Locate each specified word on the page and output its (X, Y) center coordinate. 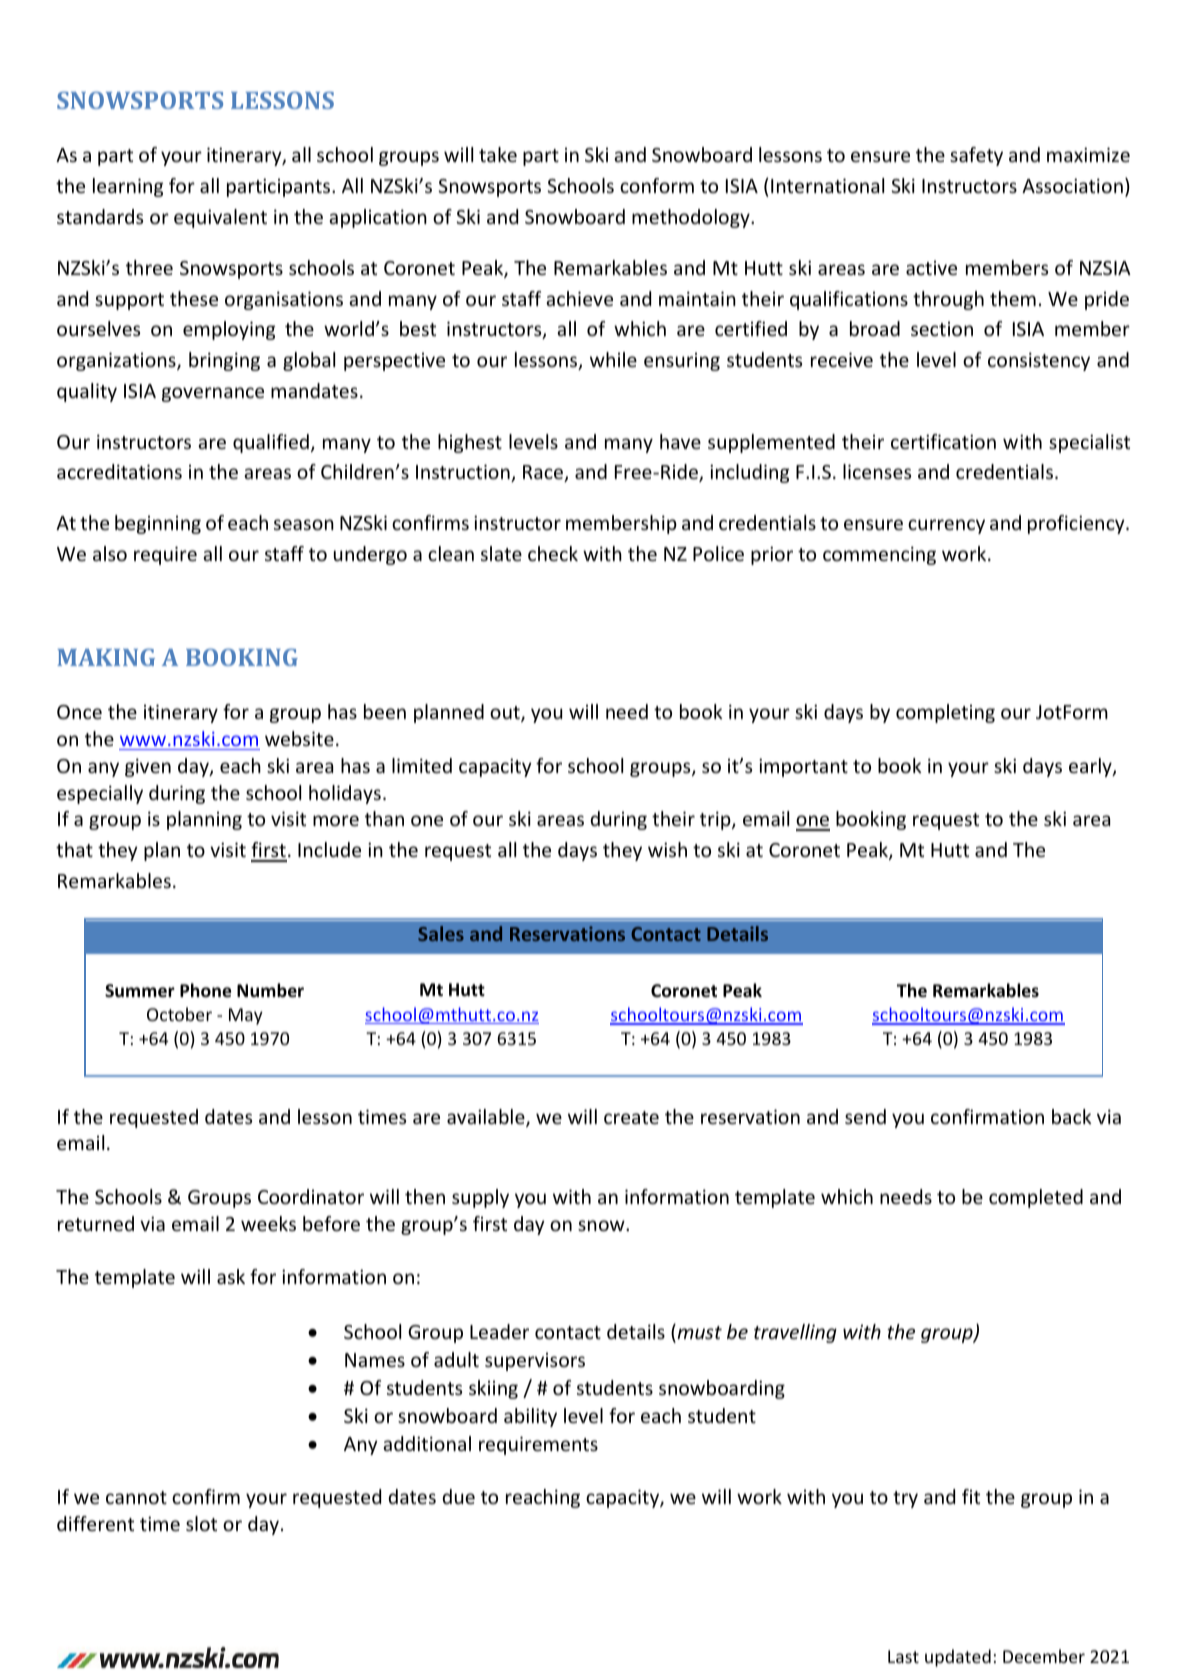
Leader (499, 1331)
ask (231, 1276)
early (1091, 767)
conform (657, 185)
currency (946, 526)
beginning (158, 524)
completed (1036, 1198)
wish (667, 849)
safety (976, 156)
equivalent (220, 218)
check (553, 553)
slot (201, 1523)
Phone (205, 990)
